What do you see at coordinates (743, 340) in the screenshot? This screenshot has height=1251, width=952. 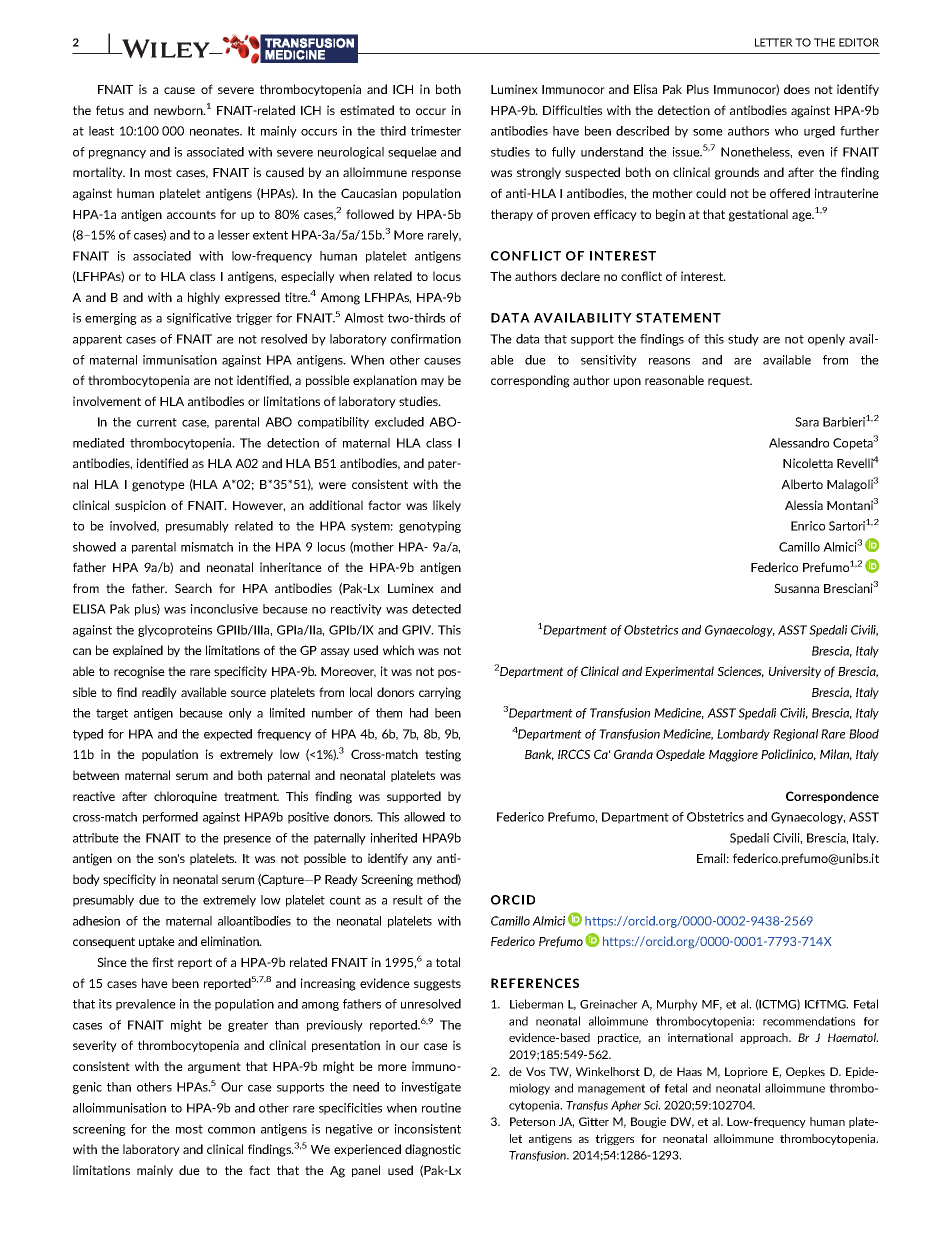 I see `study` at bounding box center [743, 340].
